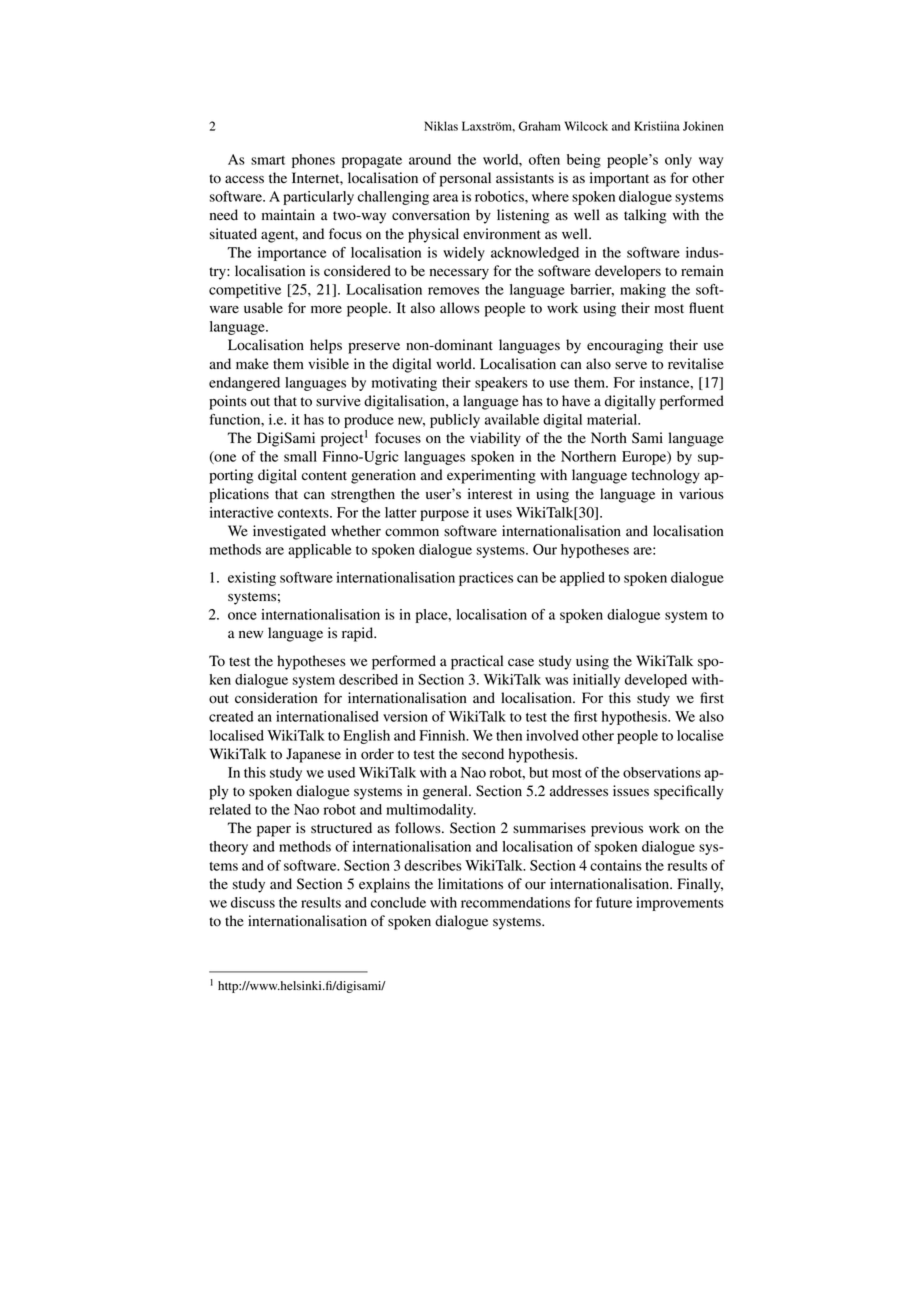 The image size is (924, 1308). Describe the element at coordinates (666, 476) in the screenshot. I see `technology` at that location.
